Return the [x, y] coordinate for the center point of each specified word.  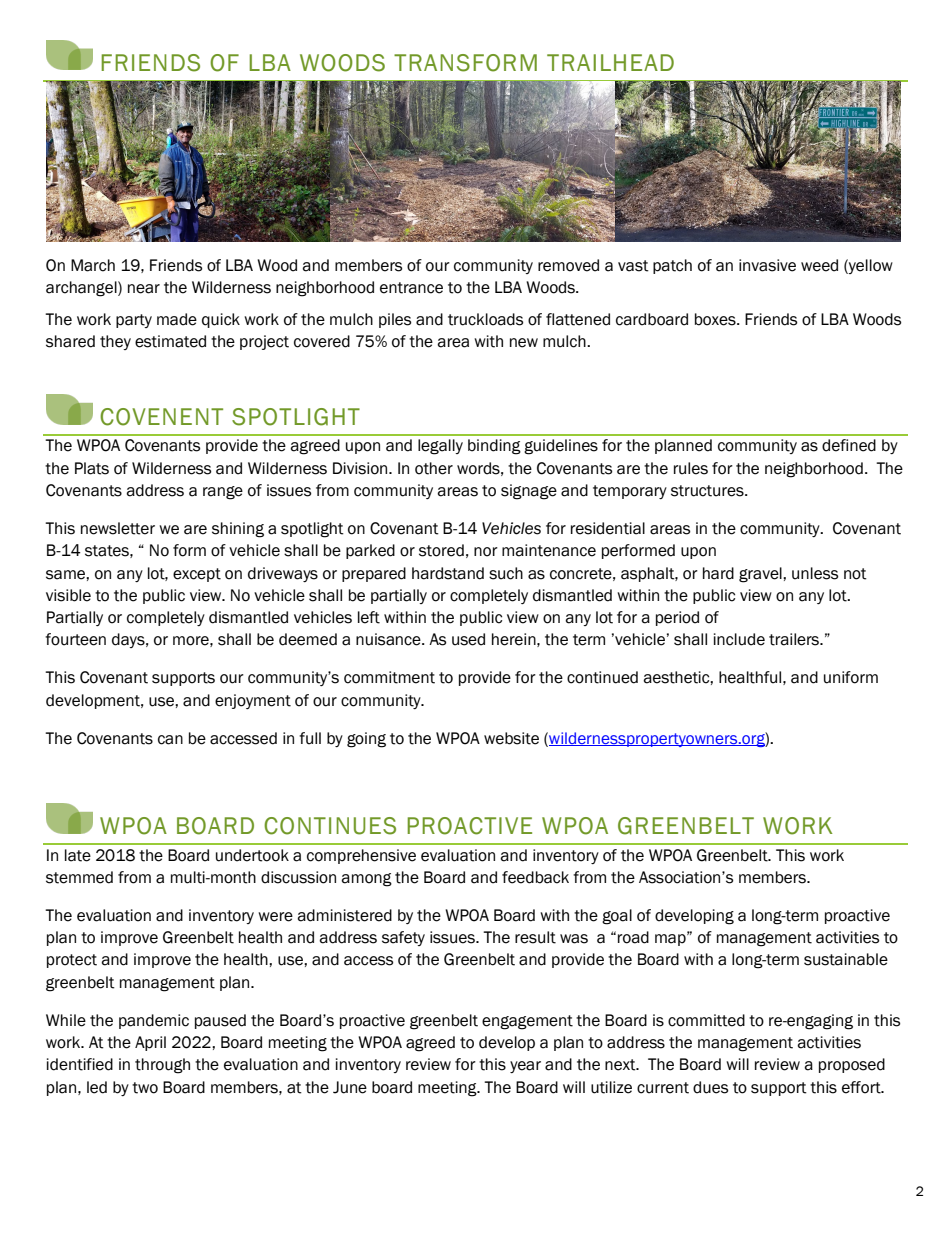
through [162, 1066]
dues [710, 1087]
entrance [411, 288]
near [144, 289]
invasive [767, 265]
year [525, 1067]
